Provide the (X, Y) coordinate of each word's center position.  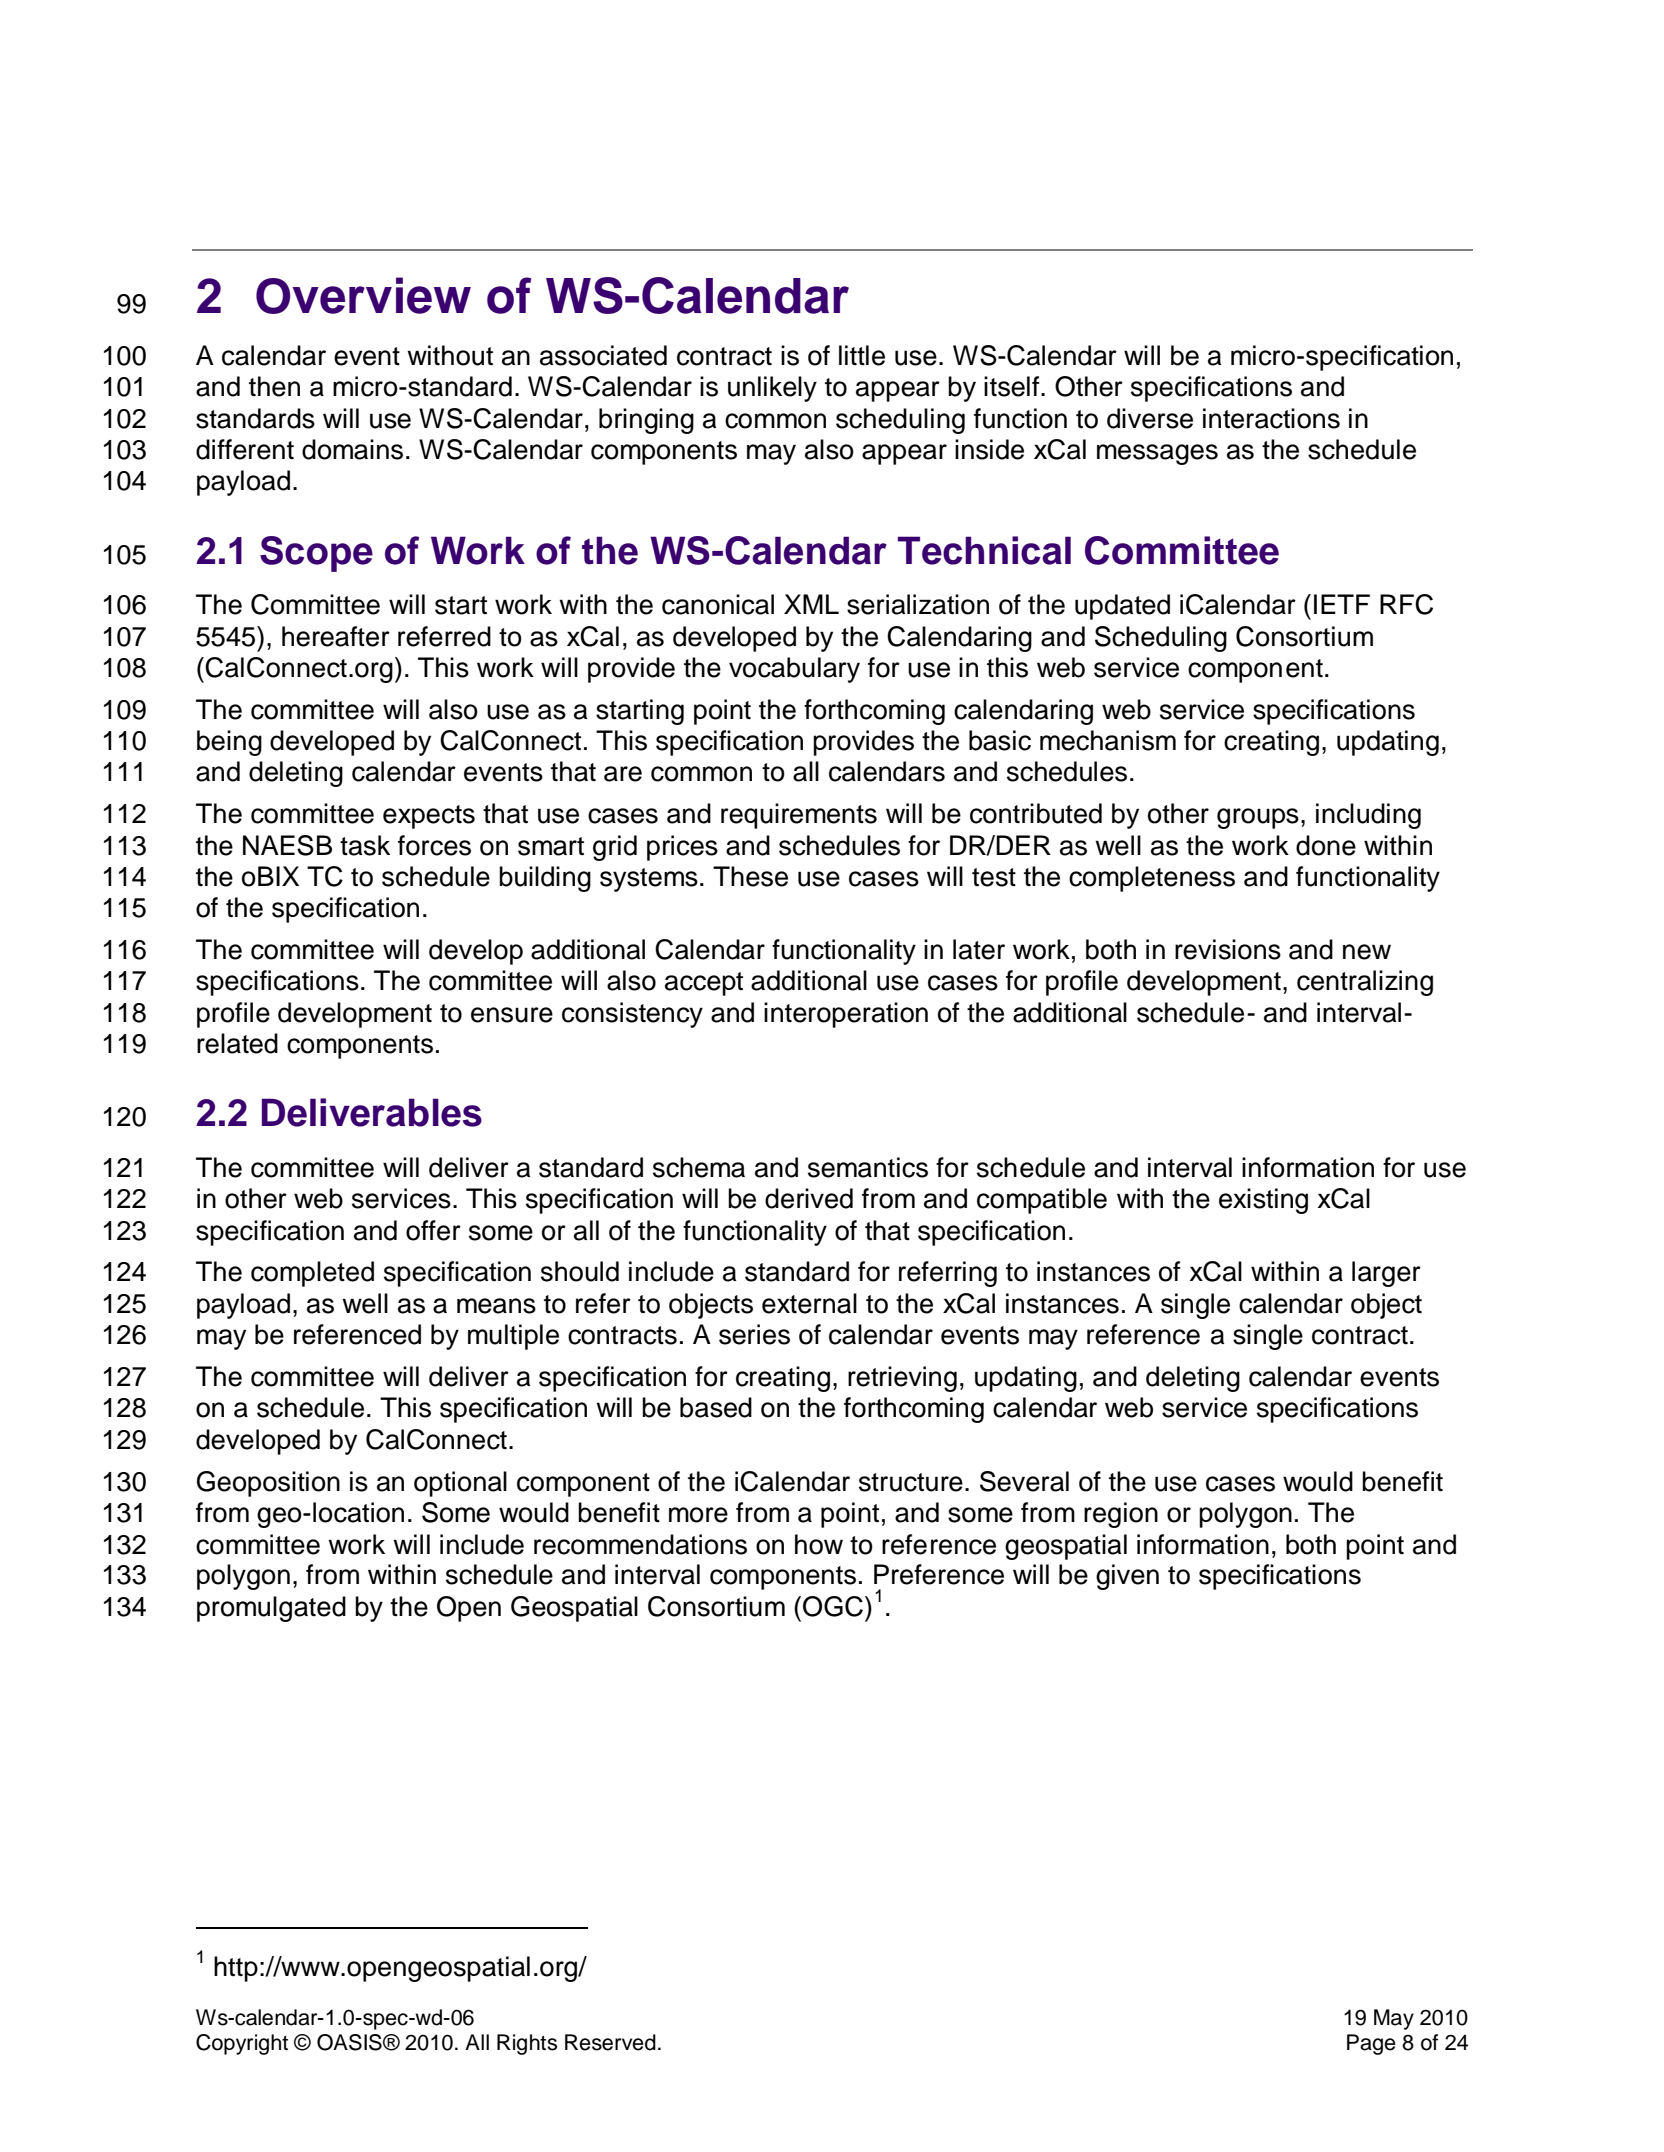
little (862, 355)
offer (433, 1230)
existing (1263, 1201)
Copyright (242, 2044)
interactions (1271, 418)
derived (809, 1198)
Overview (363, 295)
